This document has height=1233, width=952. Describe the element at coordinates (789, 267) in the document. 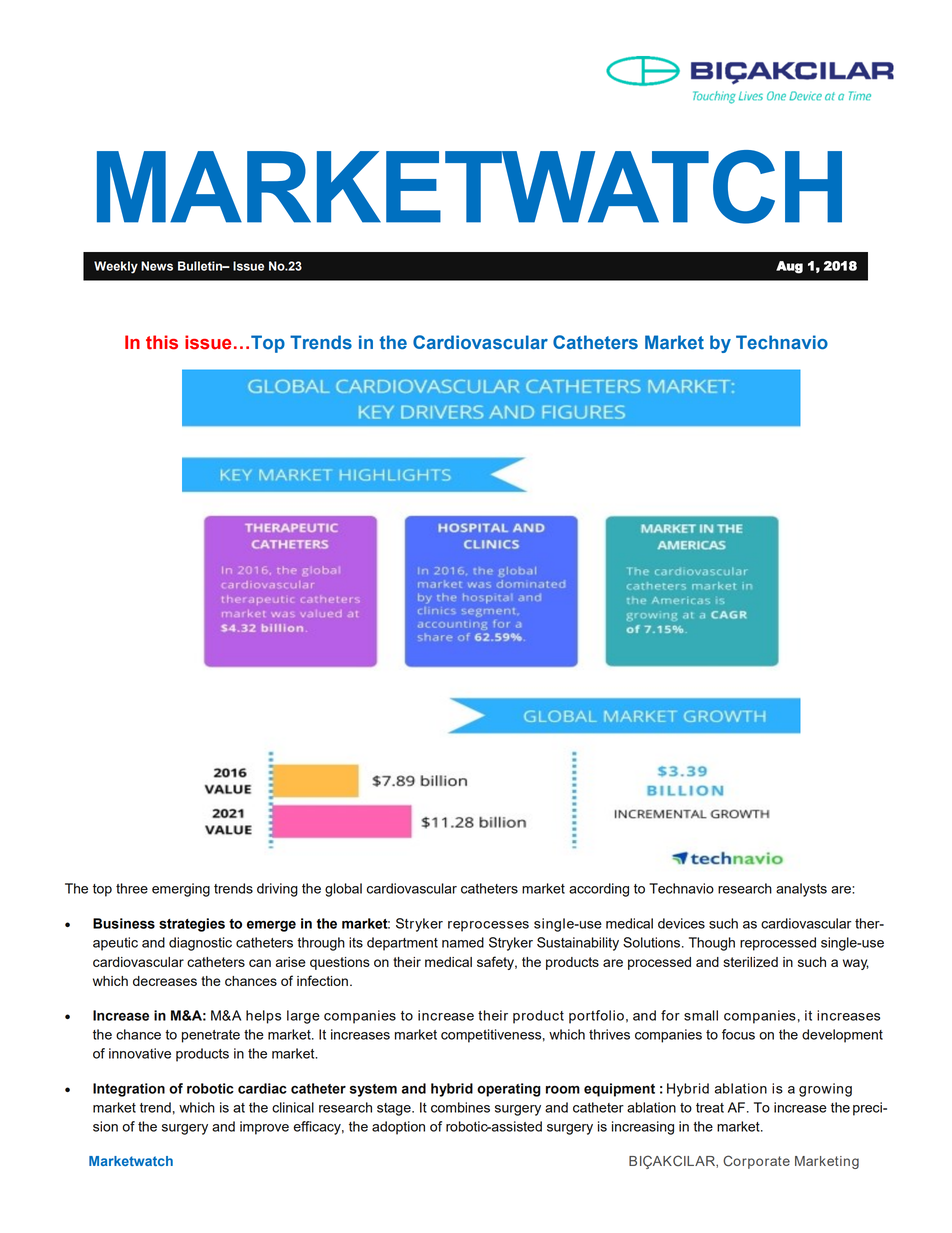

I see `Aug` at that location.
